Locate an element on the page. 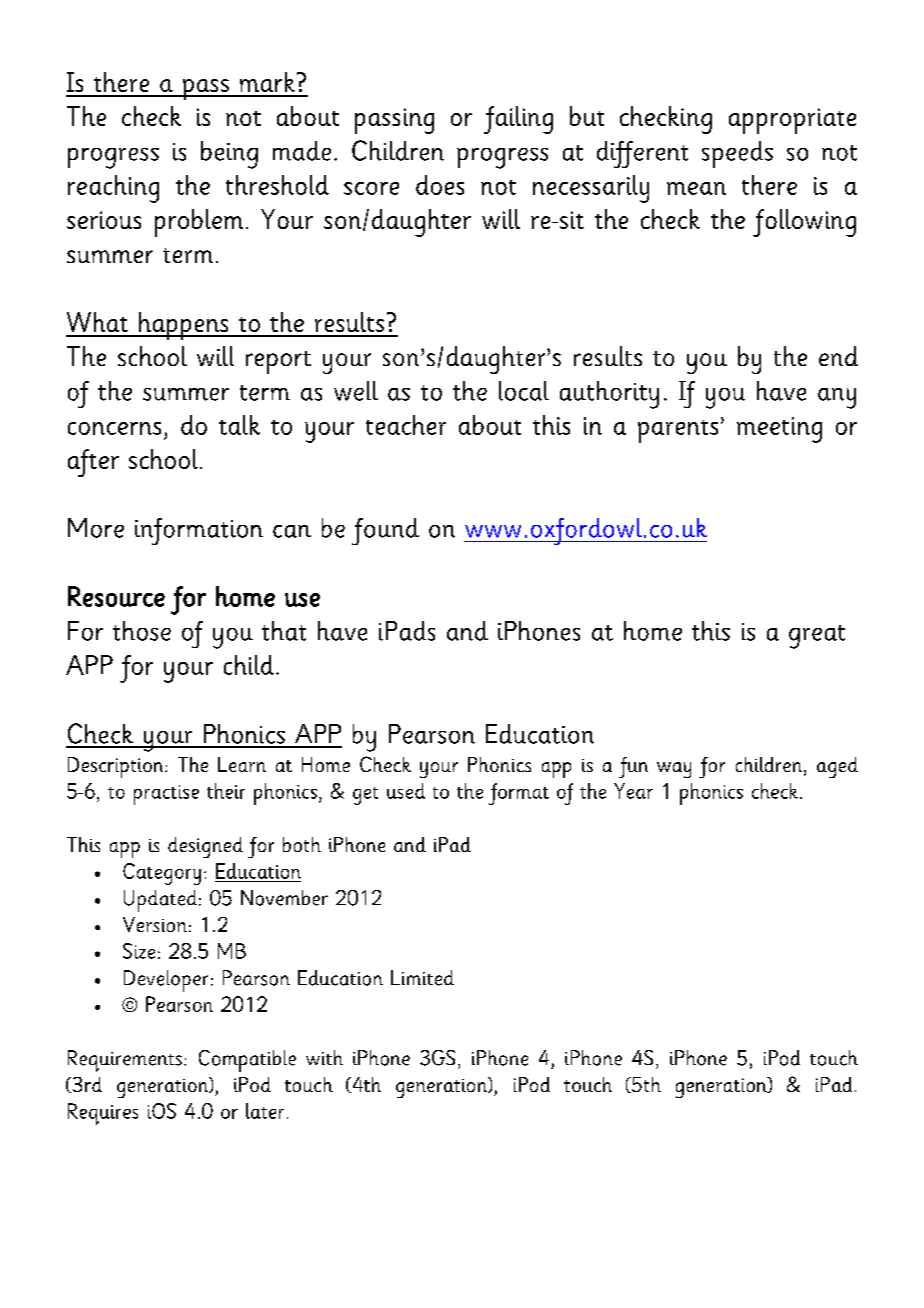 Image resolution: width=924 pixels, height=1308 pixels. being is located at coordinates (229, 155).
